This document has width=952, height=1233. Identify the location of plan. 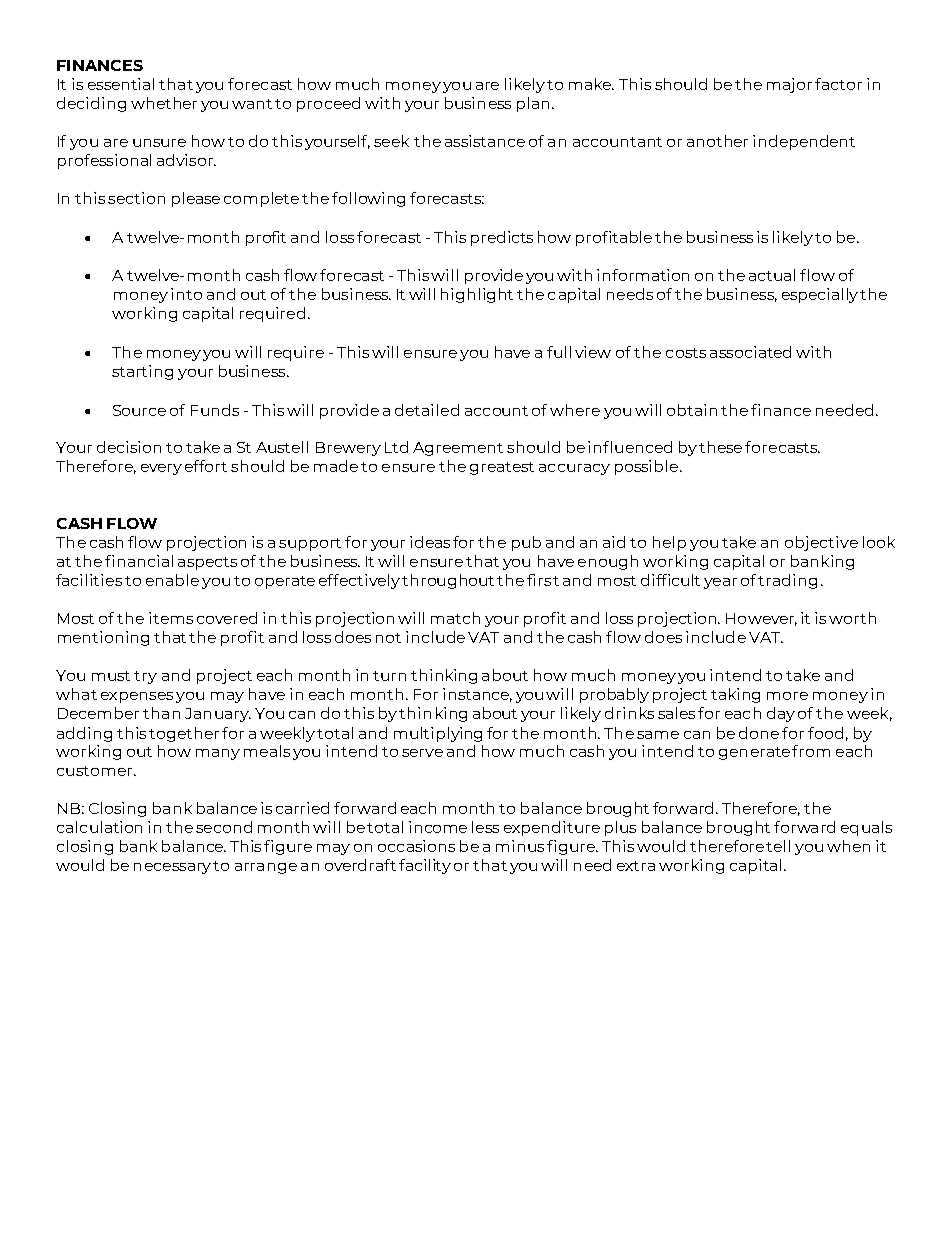
(533, 104).
